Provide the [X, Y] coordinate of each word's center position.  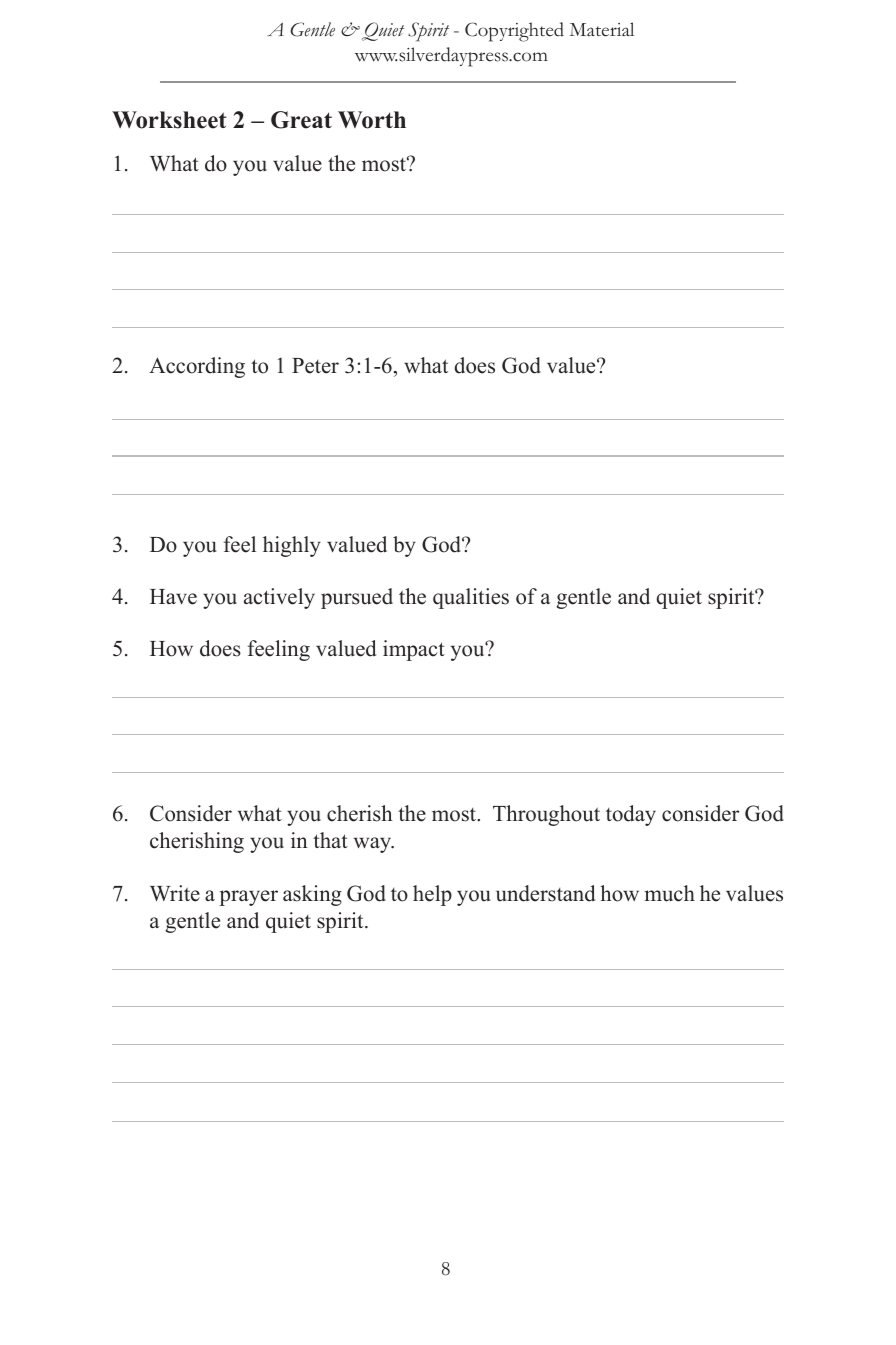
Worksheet [169, 120]
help [432, 895]
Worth [372, 120]
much [670, 893]
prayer [248, 898]
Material [602, 29]
